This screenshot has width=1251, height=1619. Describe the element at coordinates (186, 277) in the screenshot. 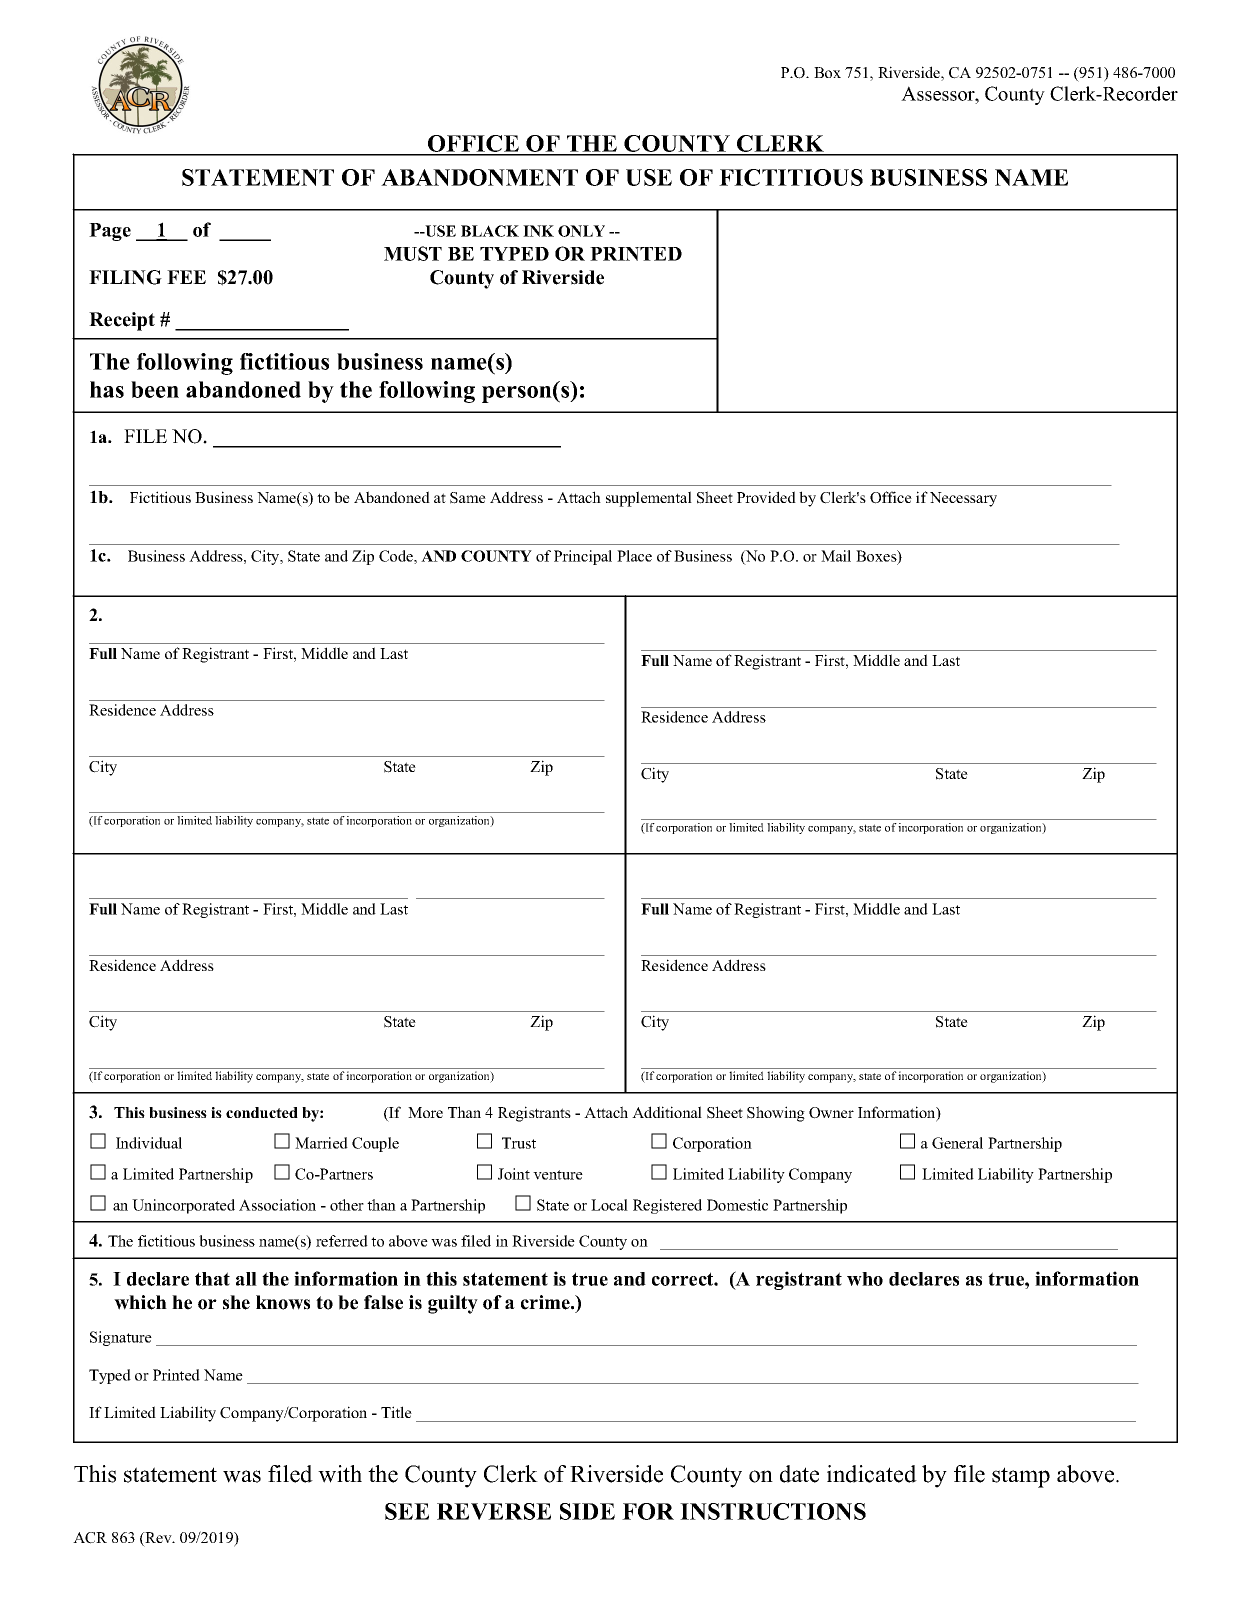

I see `FEE` at that location.
